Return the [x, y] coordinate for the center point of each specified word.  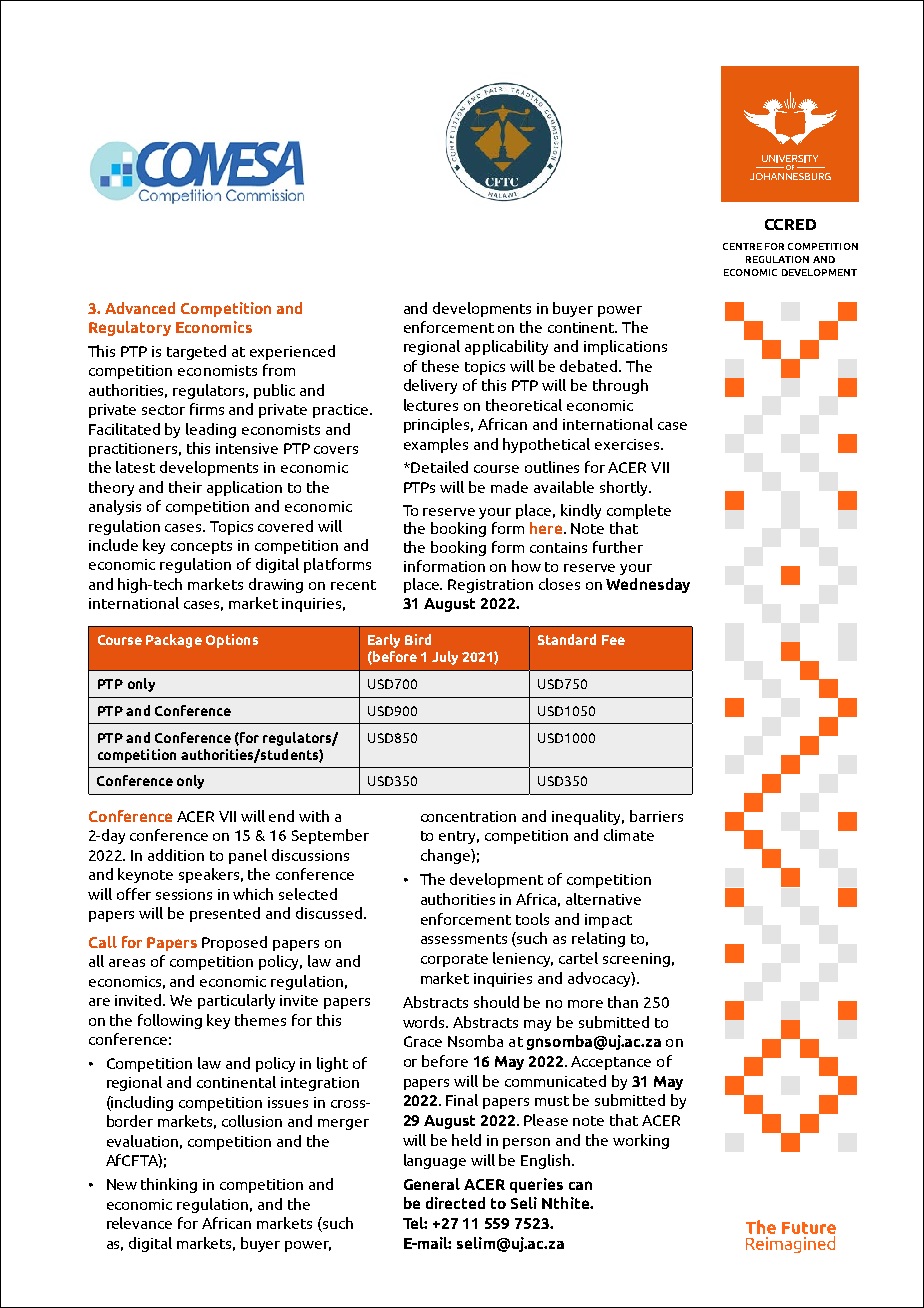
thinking [169, 1185]
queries [536, 1185]
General [432, 1184]
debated [590, 366]
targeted [196, 352]
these [440, 366]
